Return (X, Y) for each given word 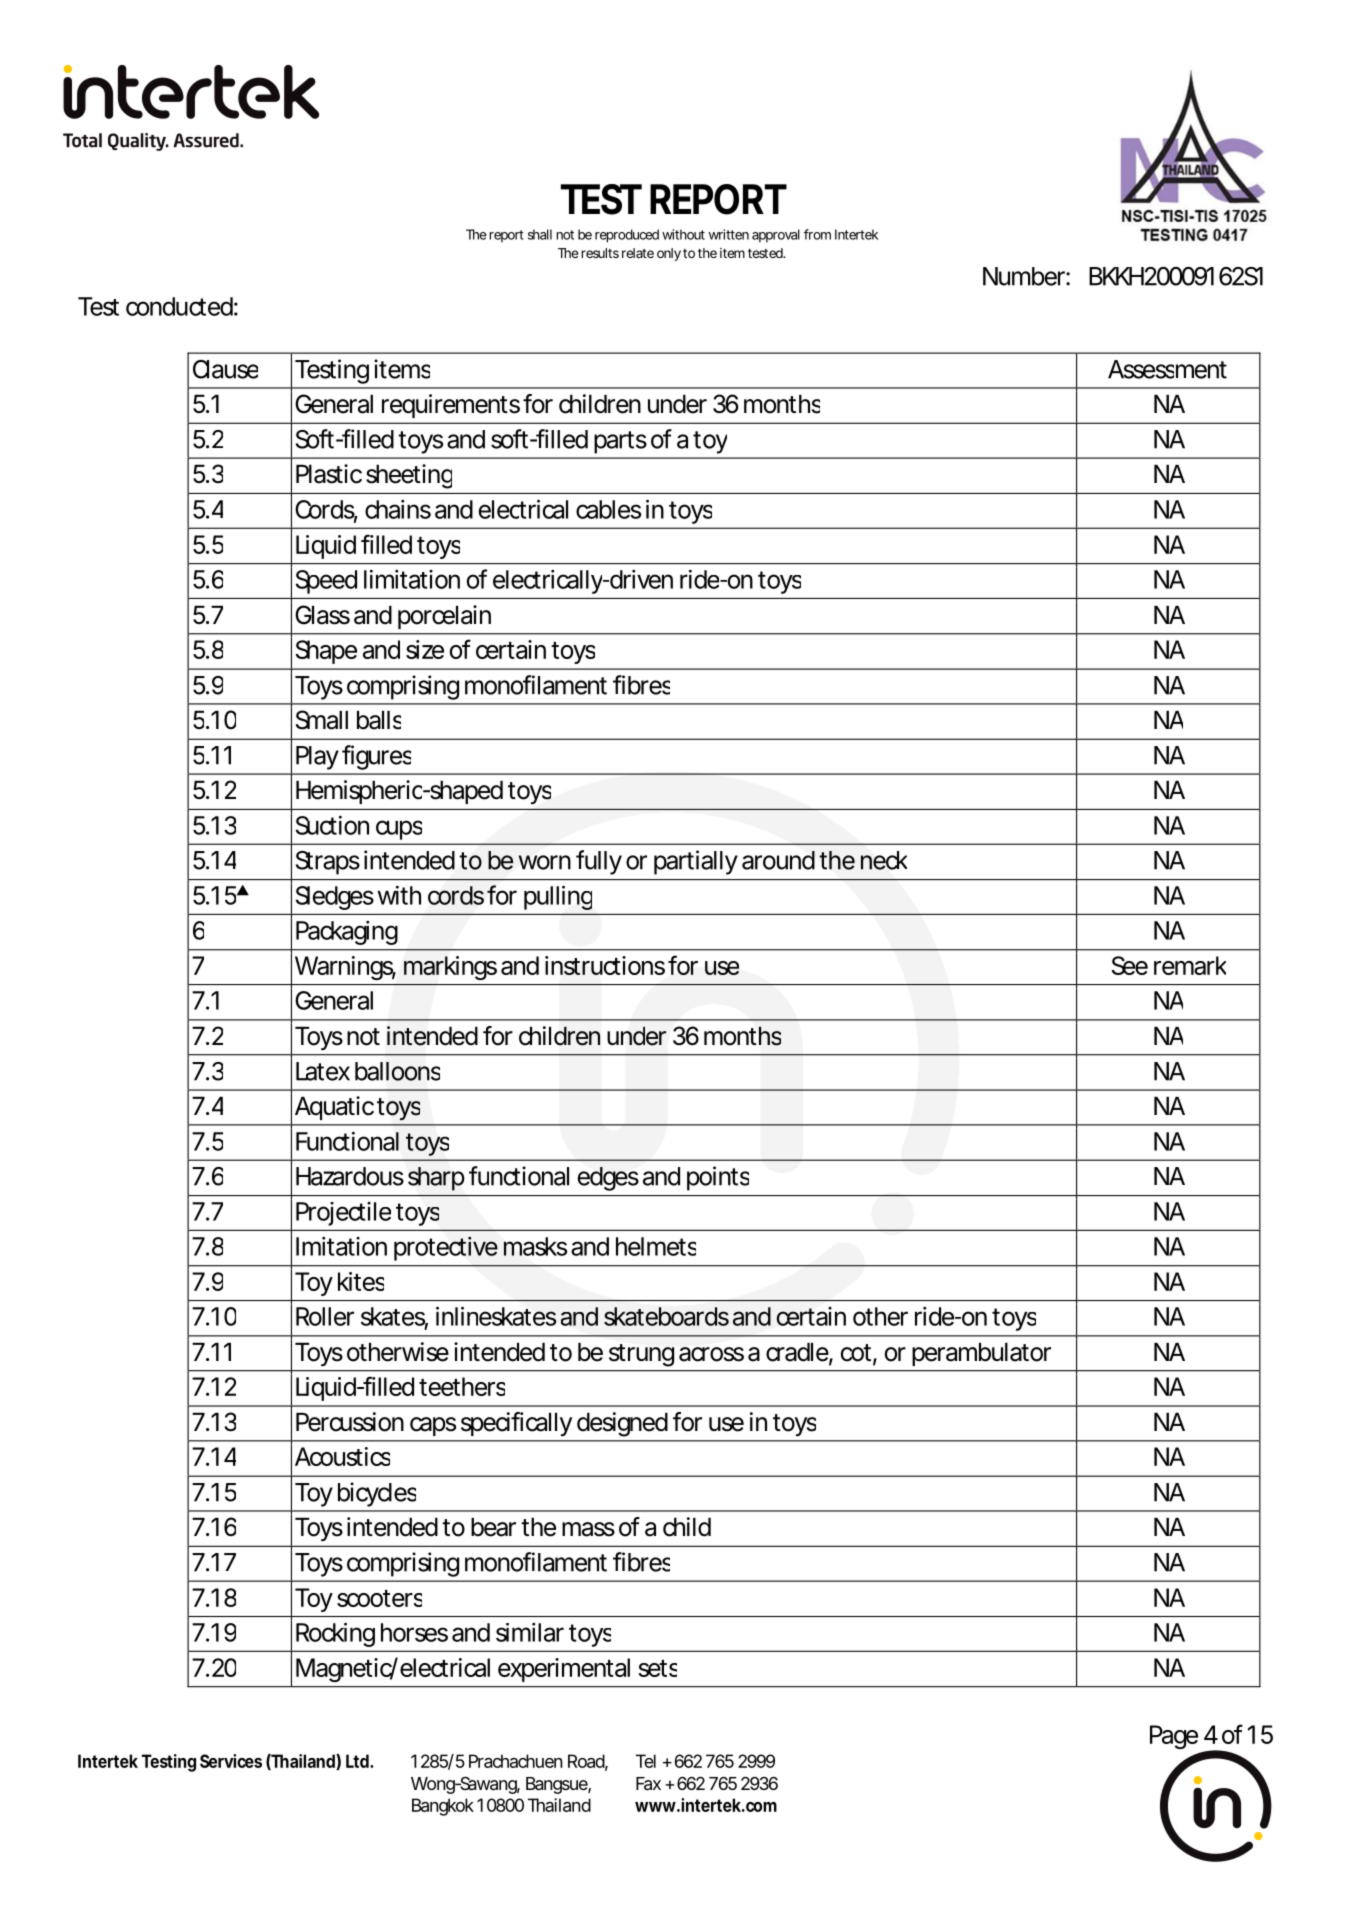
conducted (179, 306)
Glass (322, 615)
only (669, 254)
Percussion (350, 1422)
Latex (323, 1071)
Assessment (1167, 369)
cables (608, 509)
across (711, 1354)
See (1130, 965)
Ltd (358, 1761)
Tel (646, 1761)
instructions (605, 965)
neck (884, 860)
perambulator (981, 1354)
